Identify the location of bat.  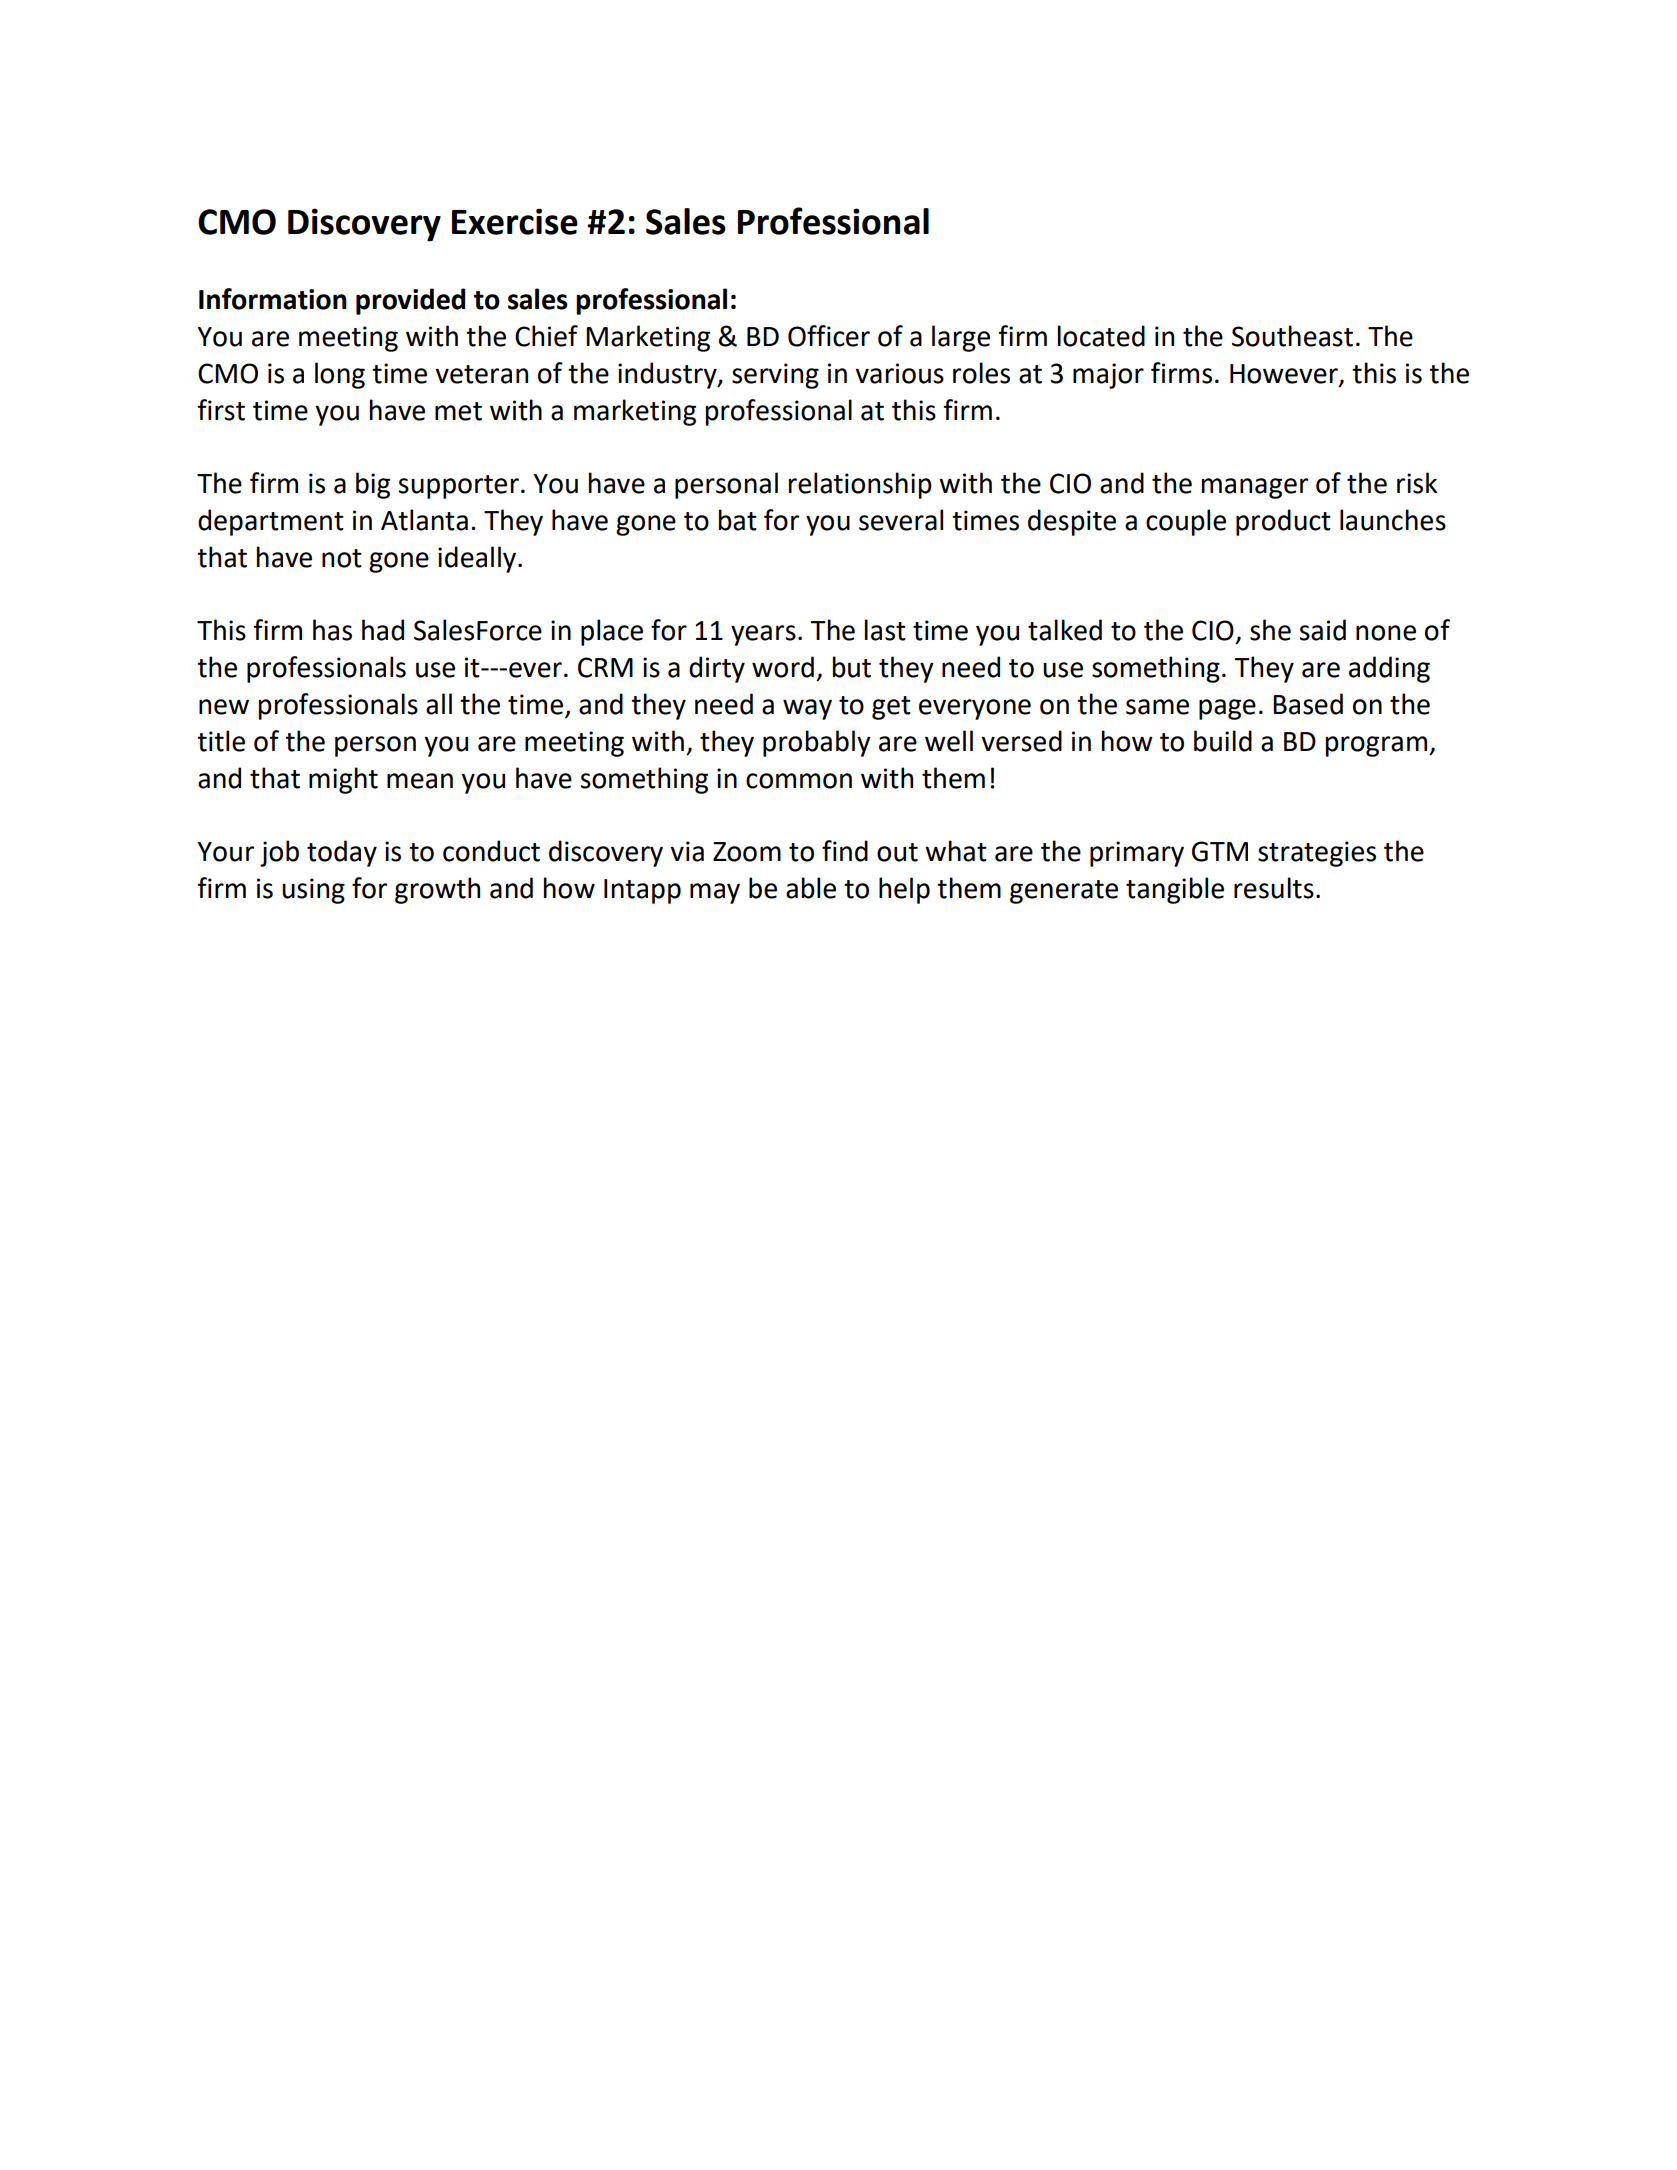
(738, 520).
